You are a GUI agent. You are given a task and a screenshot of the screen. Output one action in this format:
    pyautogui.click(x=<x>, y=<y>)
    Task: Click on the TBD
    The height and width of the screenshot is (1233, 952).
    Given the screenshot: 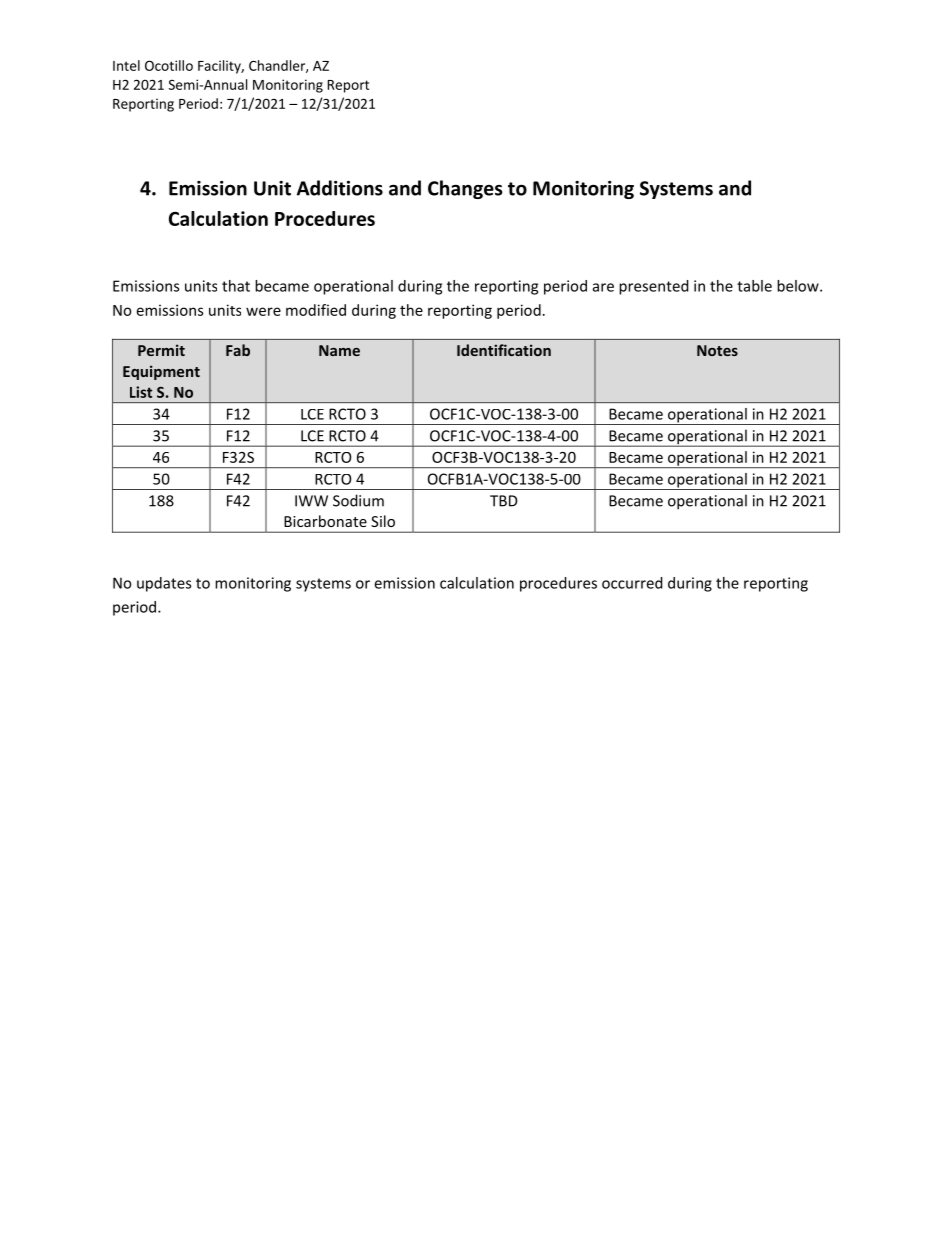 What is the action you would take?
    pyautogui.click(x=504, y=501)
